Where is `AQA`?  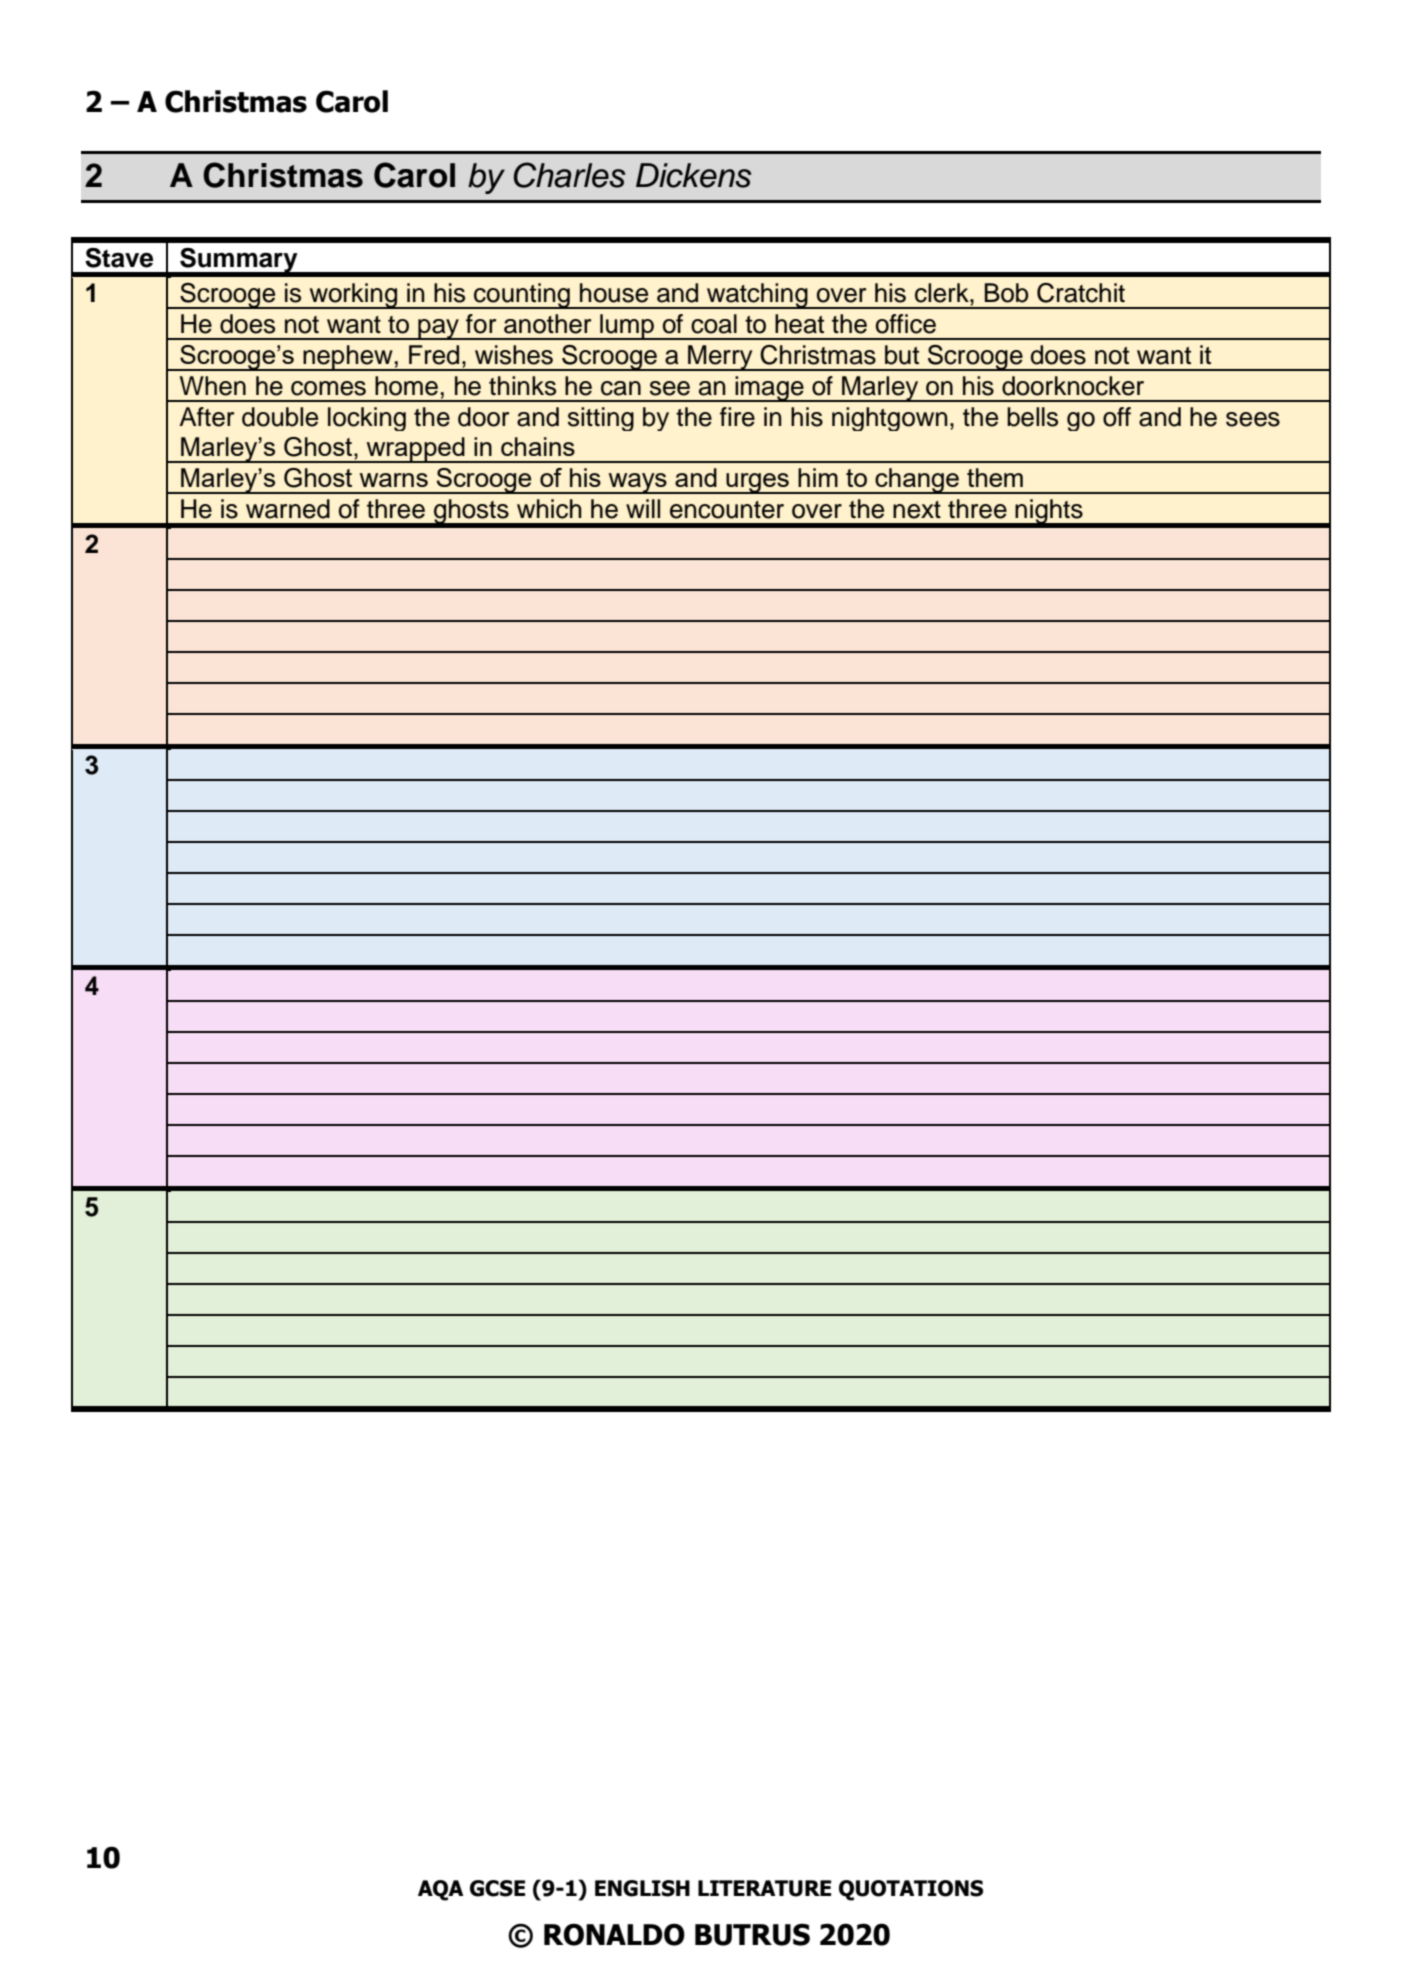 AQA is located at coordinates (441, 1890).
